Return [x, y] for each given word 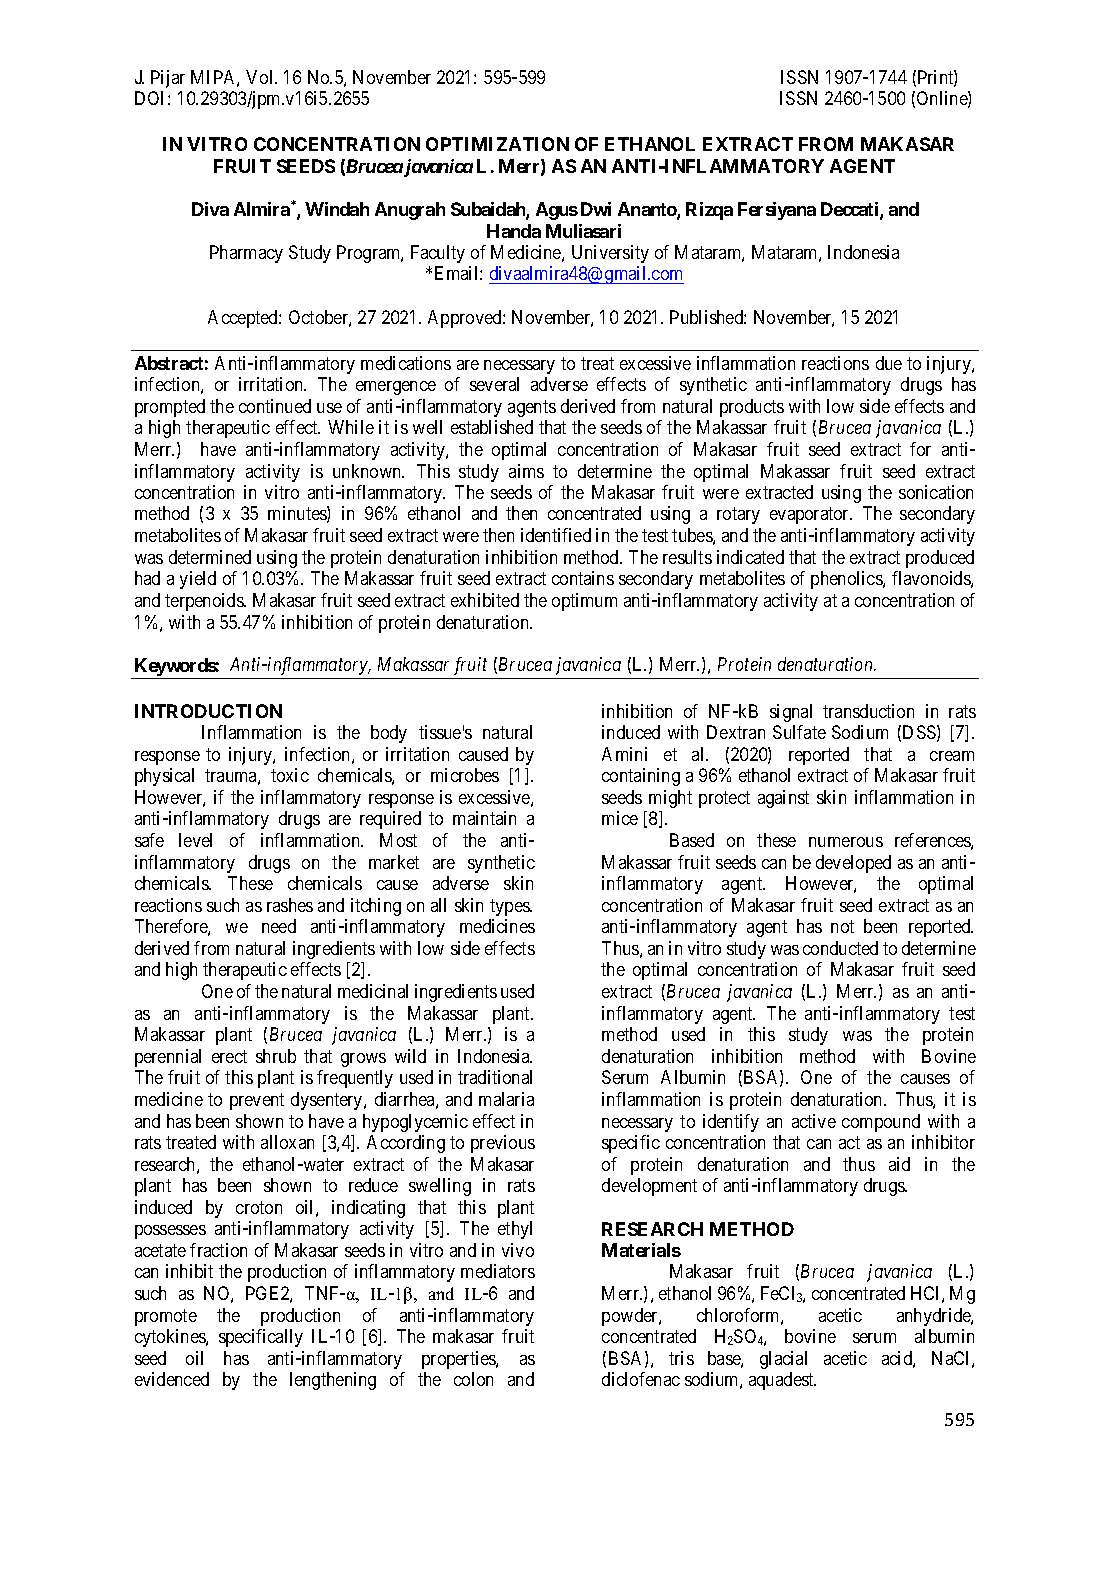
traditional [495, 1077]
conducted [840, 948]
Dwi [596, 209]
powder [631, 1317]
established [492, 427]
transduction [868, 711]
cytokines [171, 1338]
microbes [465, 775]
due [889, 363]
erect [229, 1056]
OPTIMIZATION [497, 144]
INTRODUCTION [208, 711]
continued [275, 406]
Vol [261, 77]
